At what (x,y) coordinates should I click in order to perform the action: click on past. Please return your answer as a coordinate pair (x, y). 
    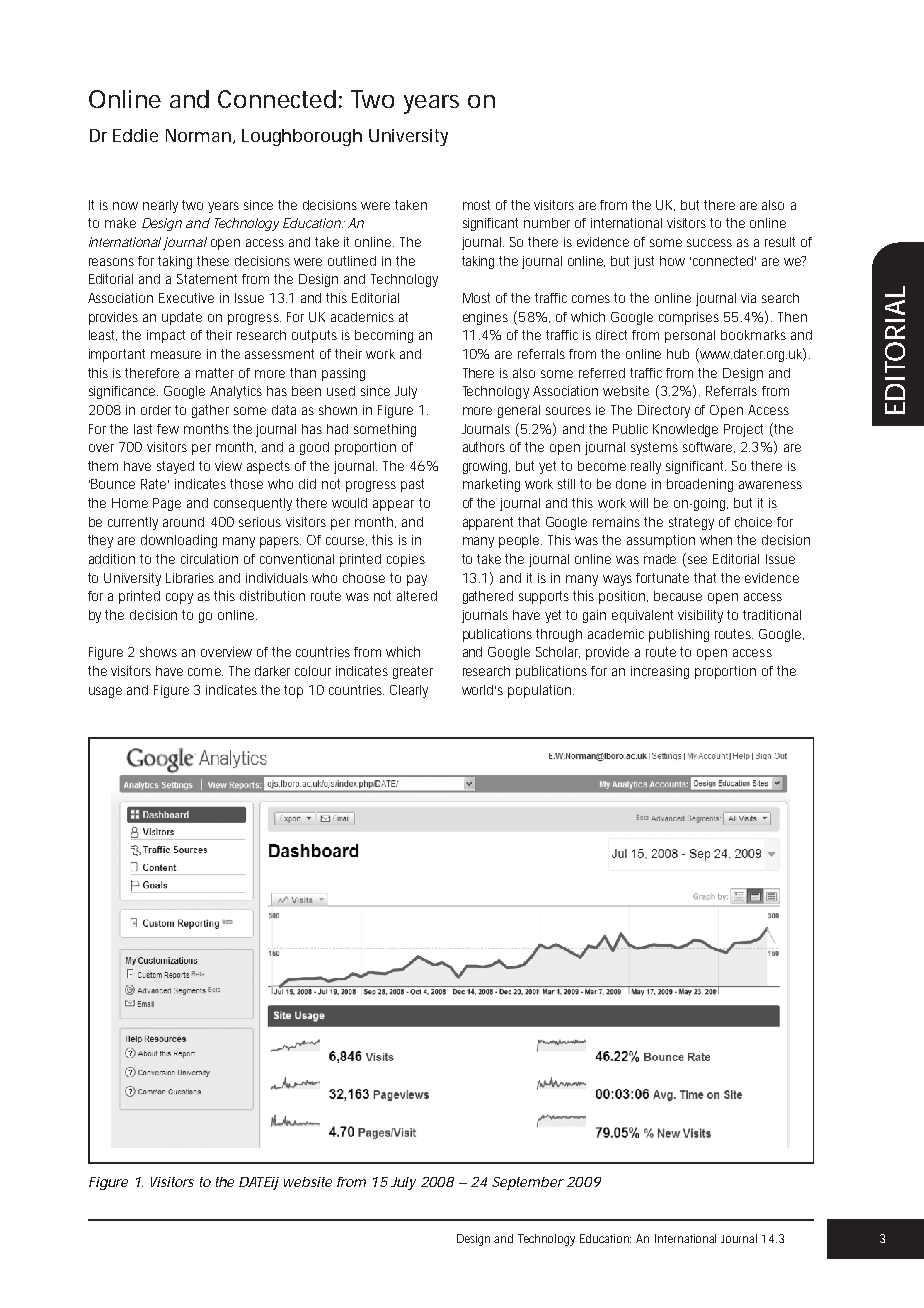
    Looking at the image, I should click on (412, 485).
